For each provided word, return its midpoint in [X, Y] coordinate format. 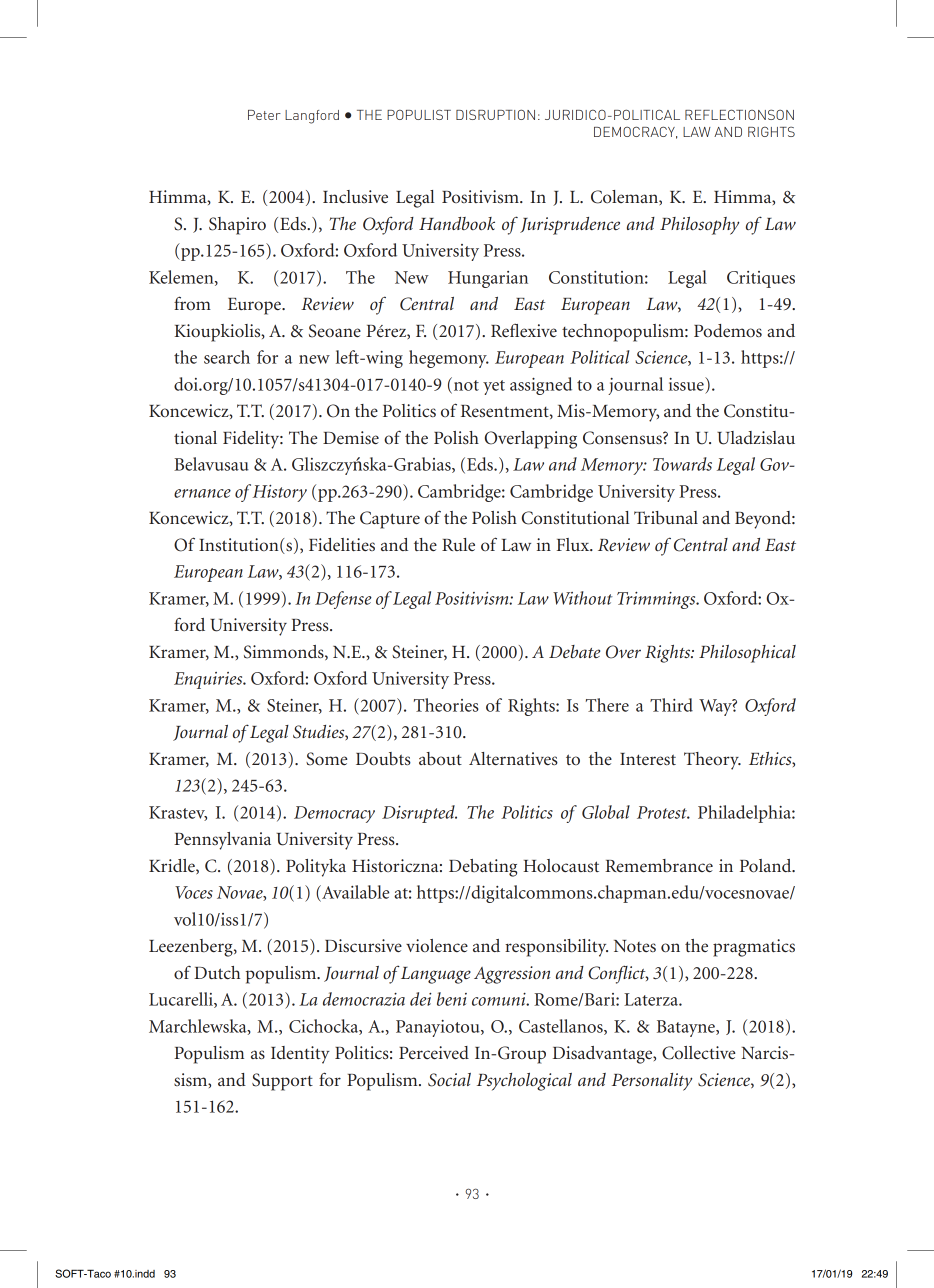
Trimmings [657, 600]
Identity [300, 1055]
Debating [483, 868]
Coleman [625, 197]
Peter [264, 115]
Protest [663, 812]
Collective [698, 1053]
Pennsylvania [222, 841]
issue [687, 384]
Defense [343, 600]
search [227, 357]
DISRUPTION [495, 114]
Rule [458, 544]
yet [494, 387]
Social [449, 1080]
